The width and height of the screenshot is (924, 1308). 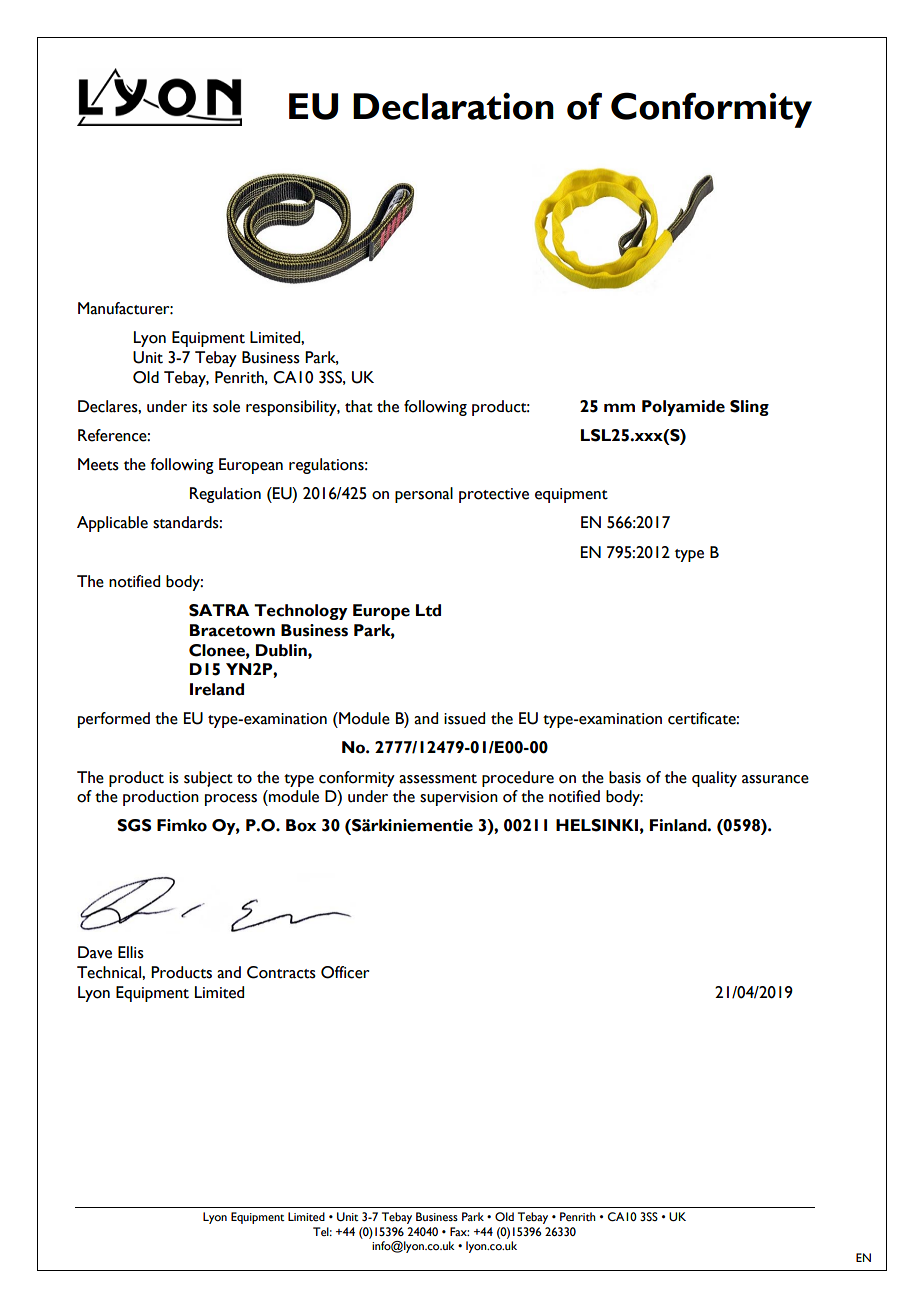 I want to click on that, so click(x=359, y=406).
